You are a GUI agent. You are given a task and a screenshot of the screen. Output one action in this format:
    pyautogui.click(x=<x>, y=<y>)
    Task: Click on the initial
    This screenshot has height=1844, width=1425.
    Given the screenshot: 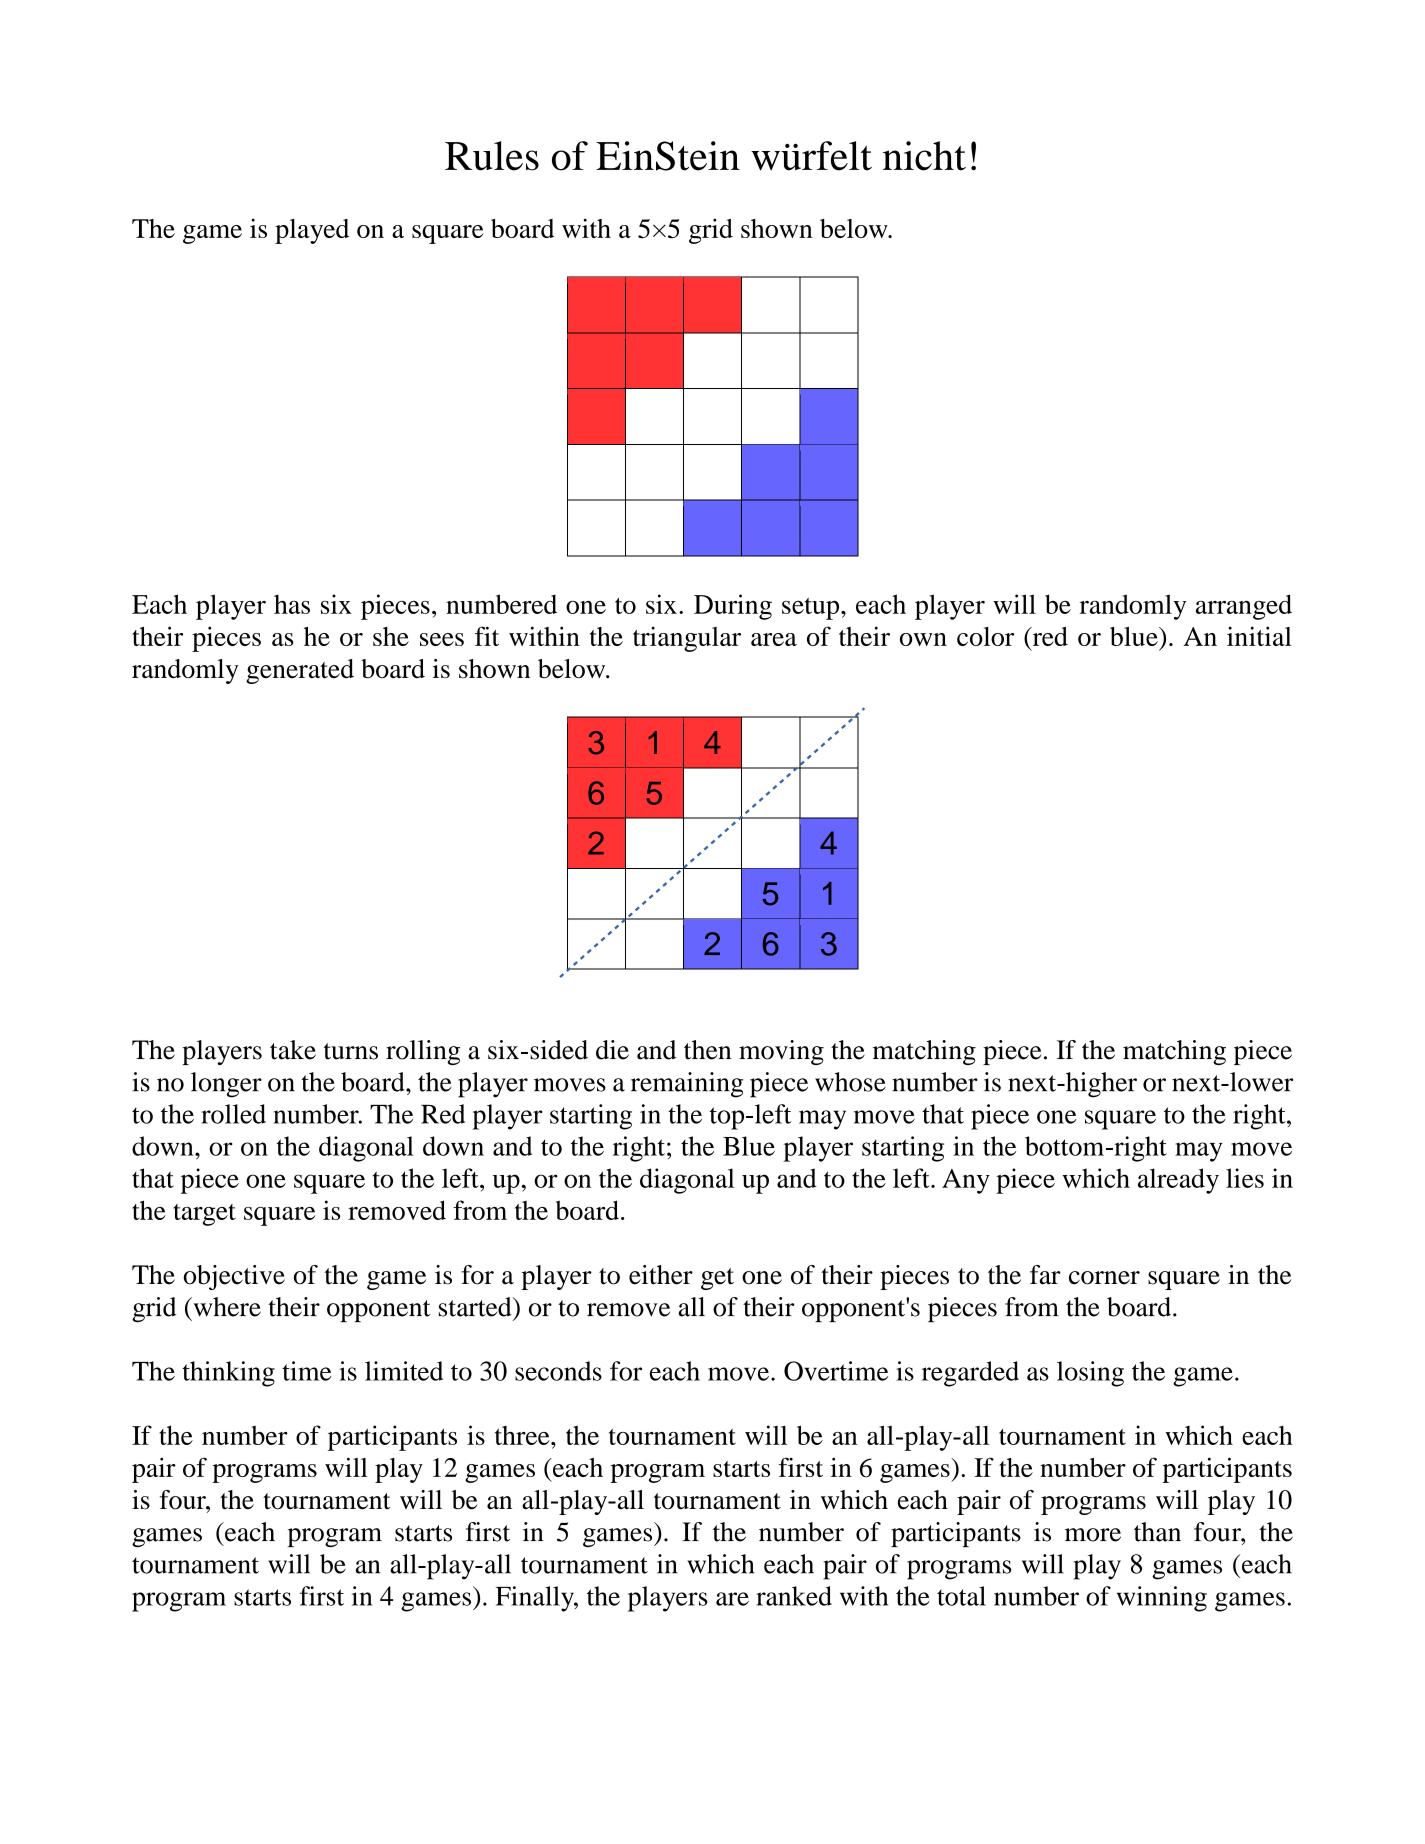 What is the action you would take?
    pyautogui.click(x=1259, y=636)
